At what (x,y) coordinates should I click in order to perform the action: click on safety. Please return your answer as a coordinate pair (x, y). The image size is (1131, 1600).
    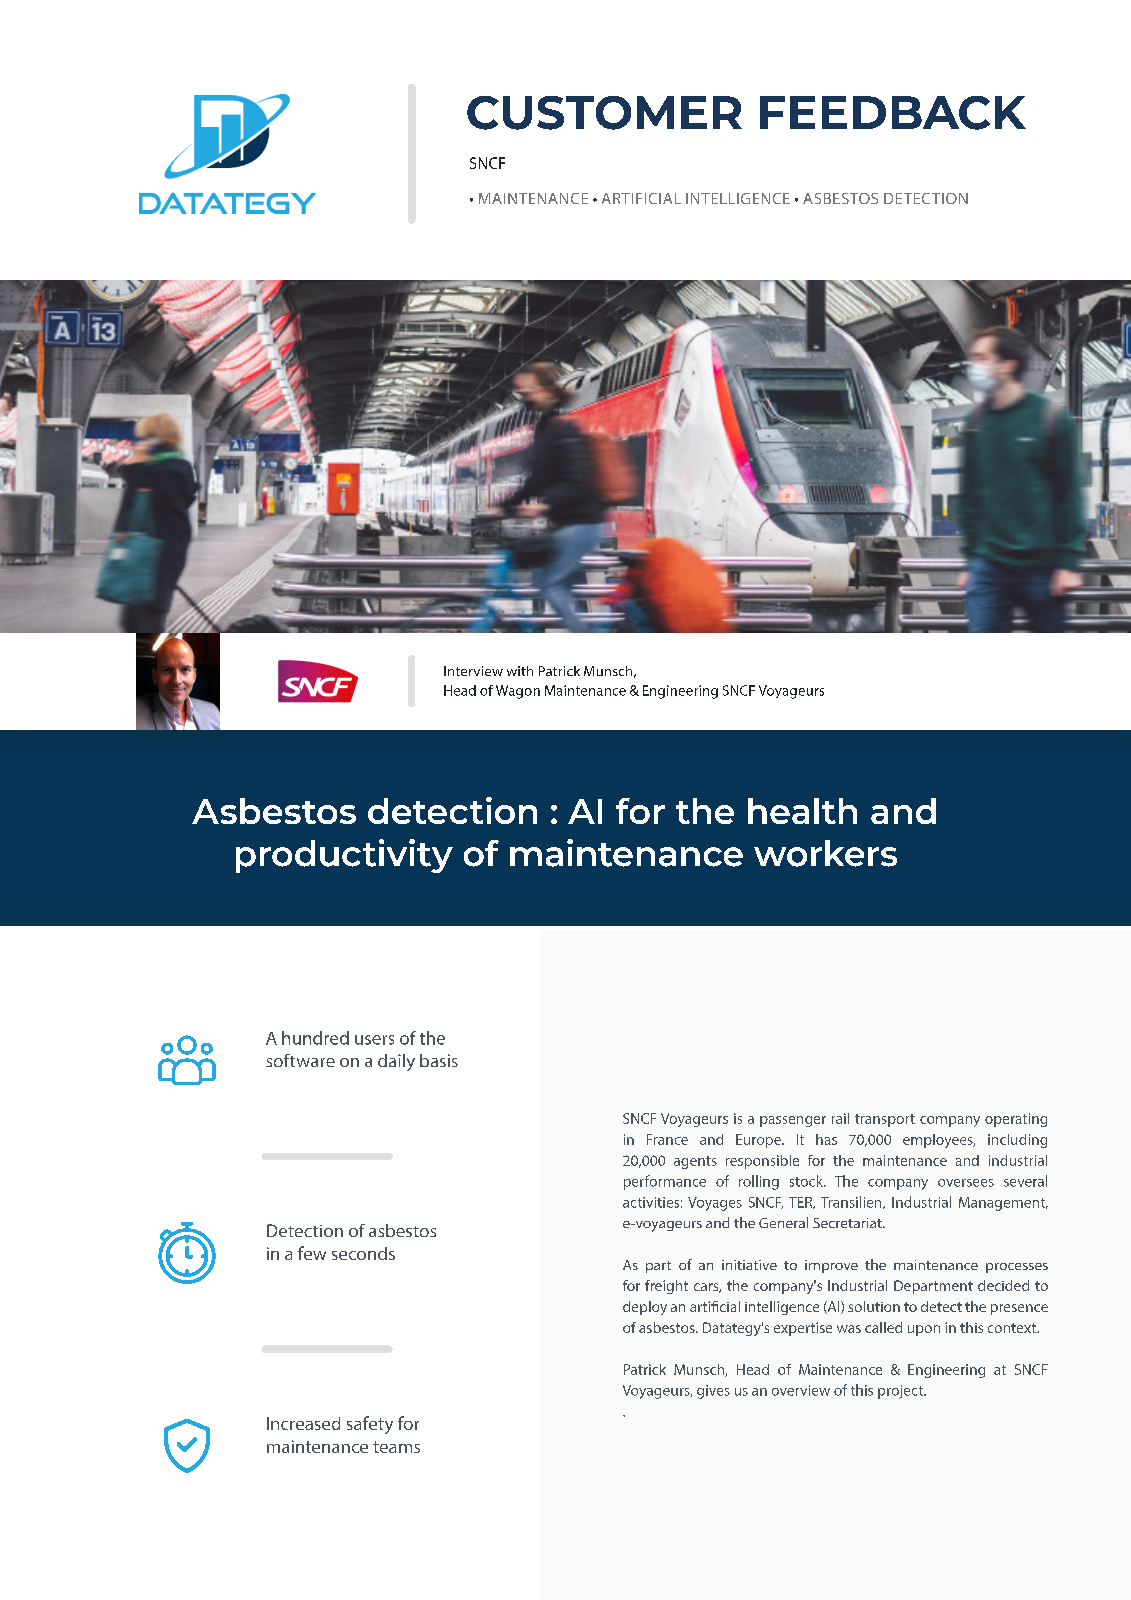
    Looking at the image, I should click on (370, 1425).
